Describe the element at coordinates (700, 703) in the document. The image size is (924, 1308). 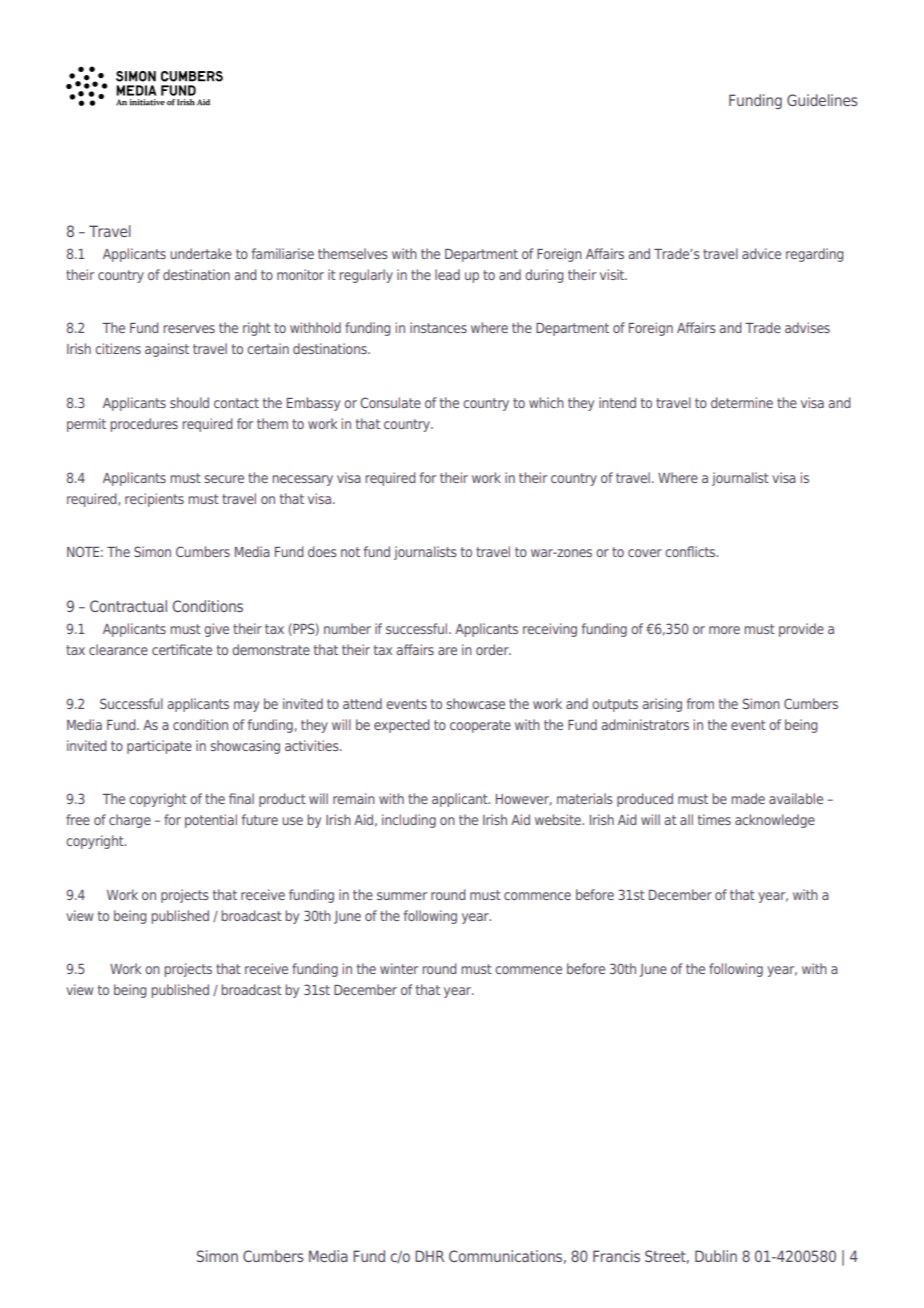
I see `from` at that location.
